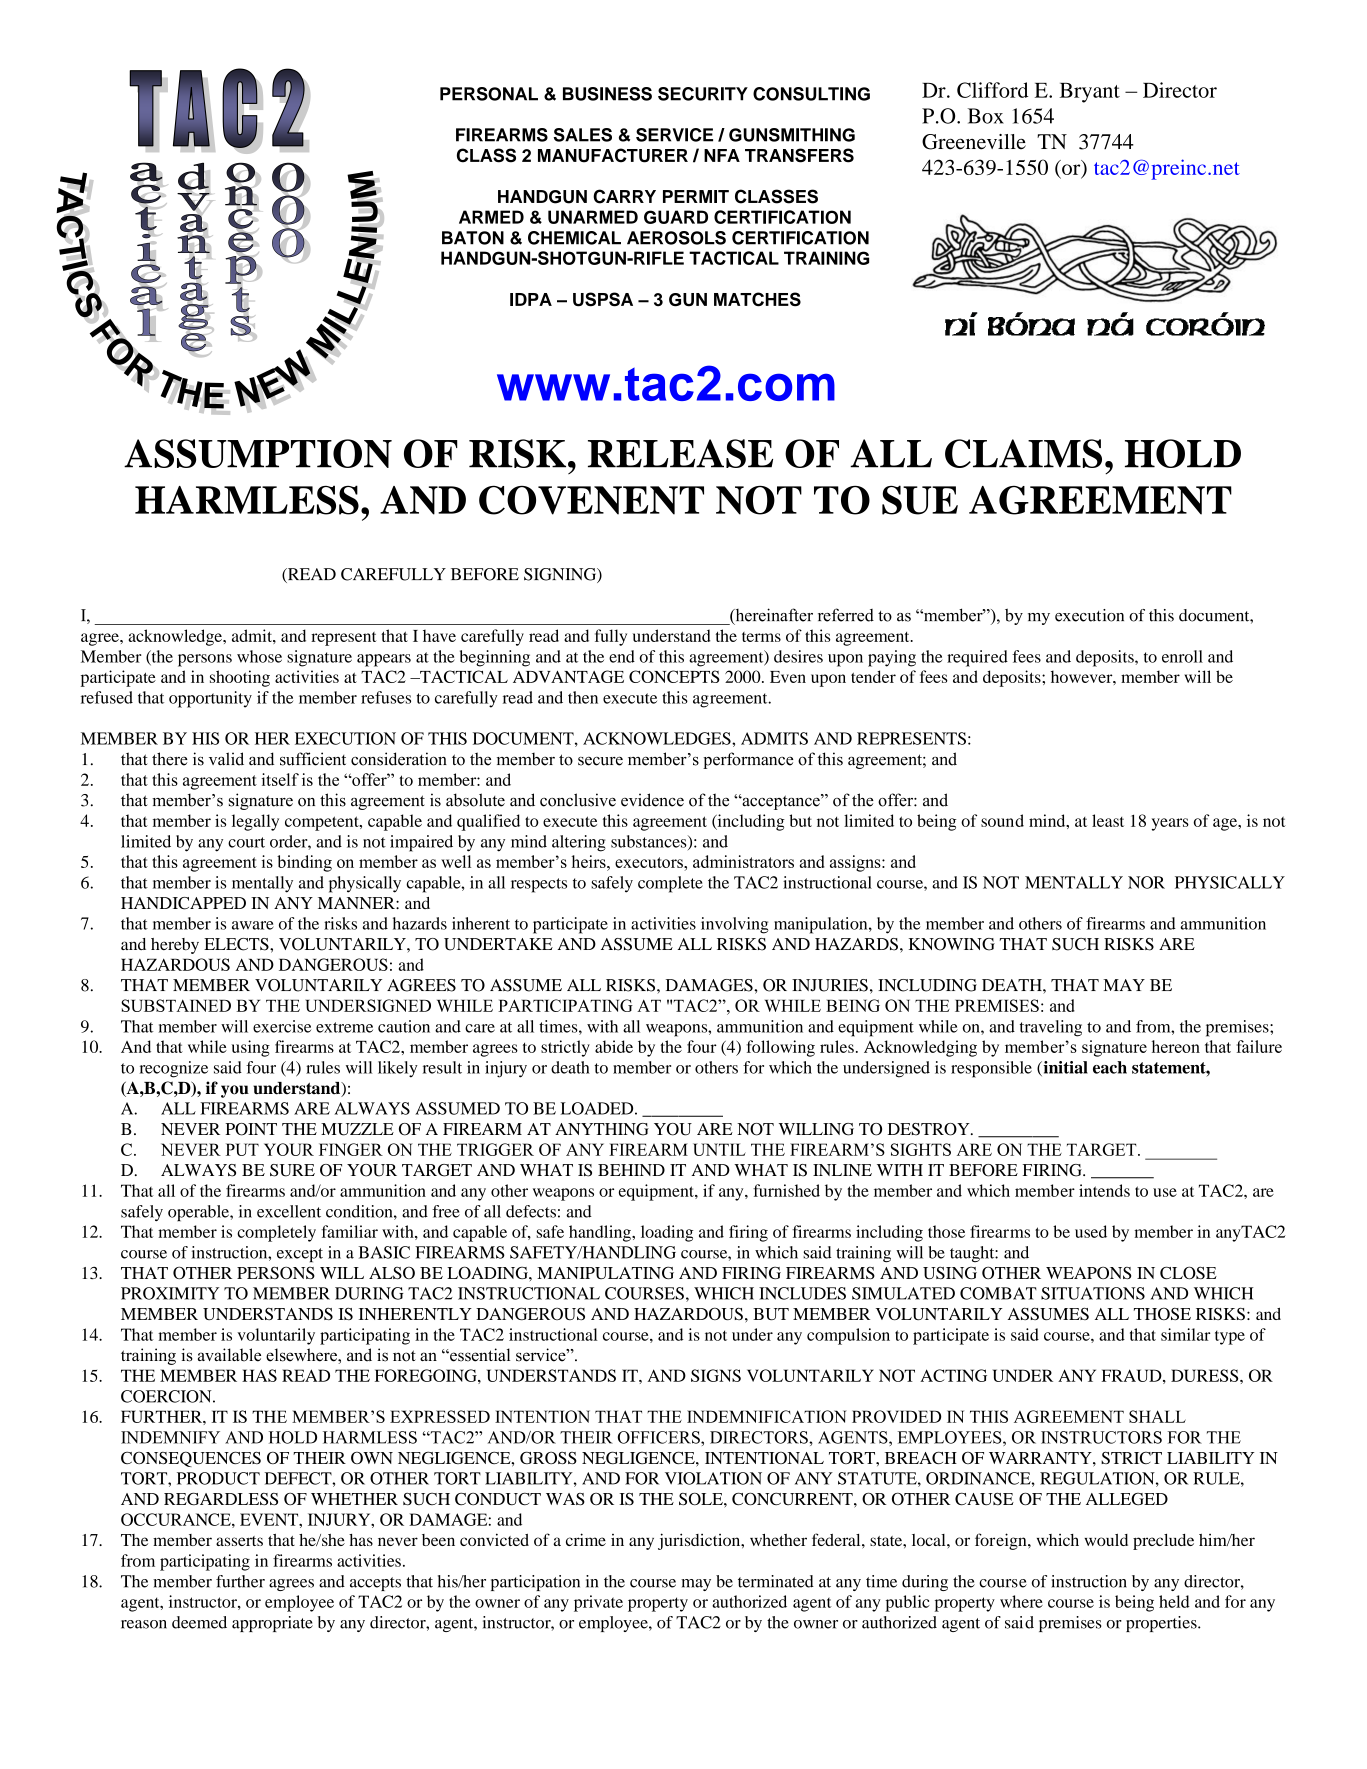  Describe the element at coordinates (786, 1190) in the page. I see `furnished` at that location.
